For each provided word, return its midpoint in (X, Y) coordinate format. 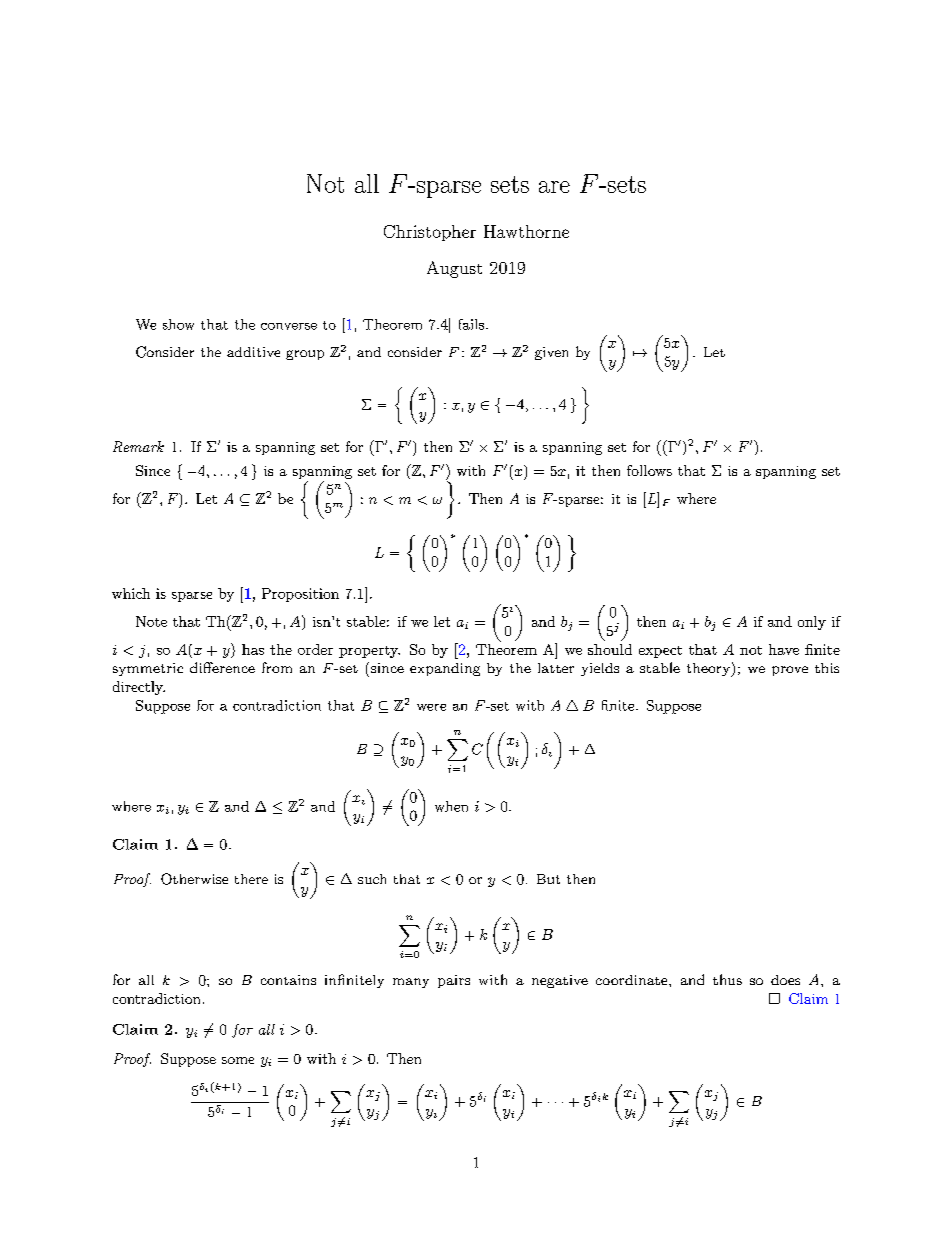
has (253, 649)
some (238, 1060)
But (548, 879)
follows (649, 470)
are (554, 187)
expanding (445, 669)
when (451, 806)
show (178, 324)
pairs (454, 981)
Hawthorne (526, 231)
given (551, 353)
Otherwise (194, 879)
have (784, 649)
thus (727, 979)
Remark (138, 446)
